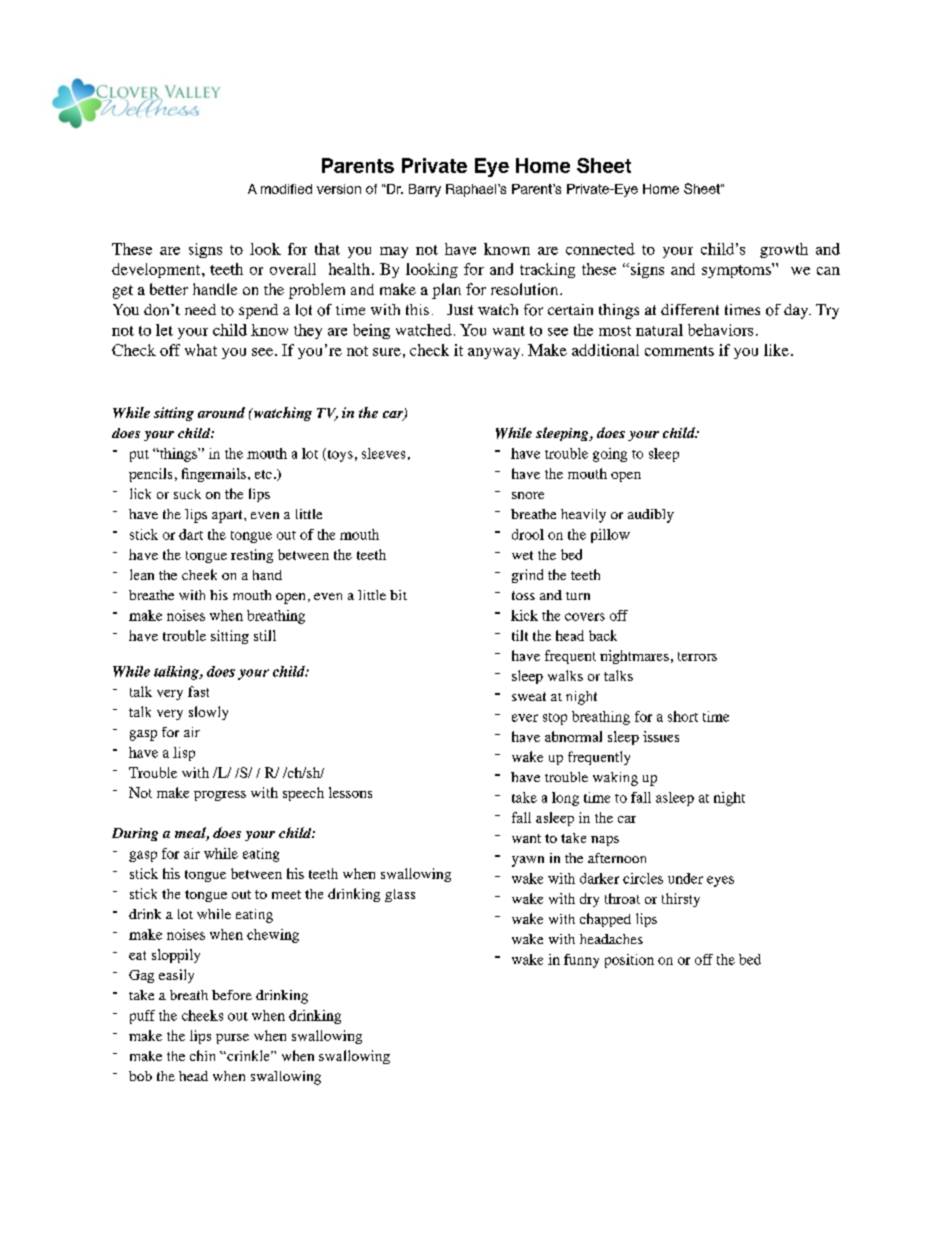 This document has width=952, height=1233. I want to click on terrors, so click(697, 656).
